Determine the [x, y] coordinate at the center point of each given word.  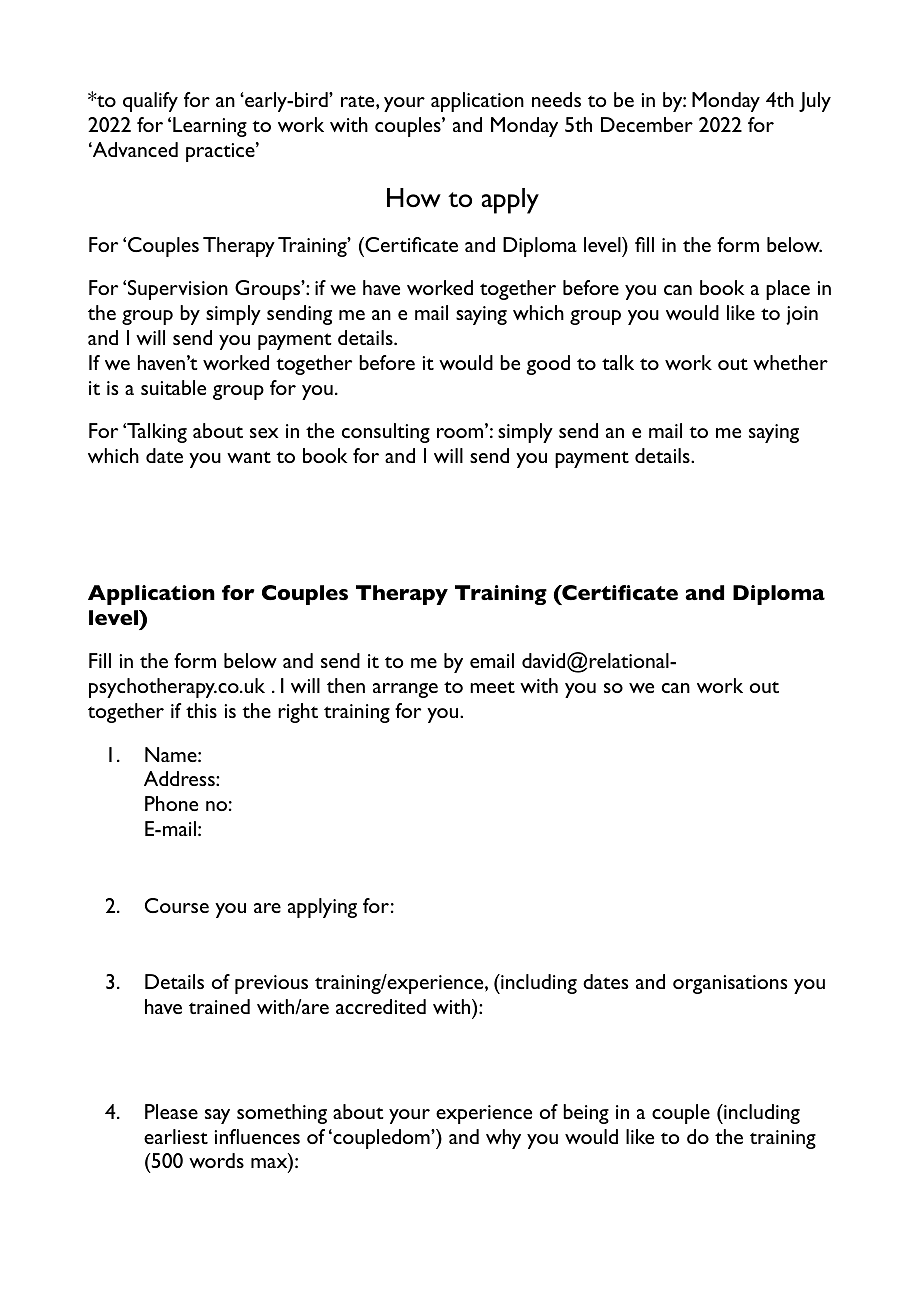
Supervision [178, 290]
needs [556, 99]
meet [492, 687]
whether [790, 362]
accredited [381, 1006]
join [802, 315]
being [586, 1114]
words [216, 1160]
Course [177, 905]
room [461, 432]
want [249, 457]
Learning [210, 127]
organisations [730, 984]
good [548, 365]
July [815, 102]
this [201, 710]
